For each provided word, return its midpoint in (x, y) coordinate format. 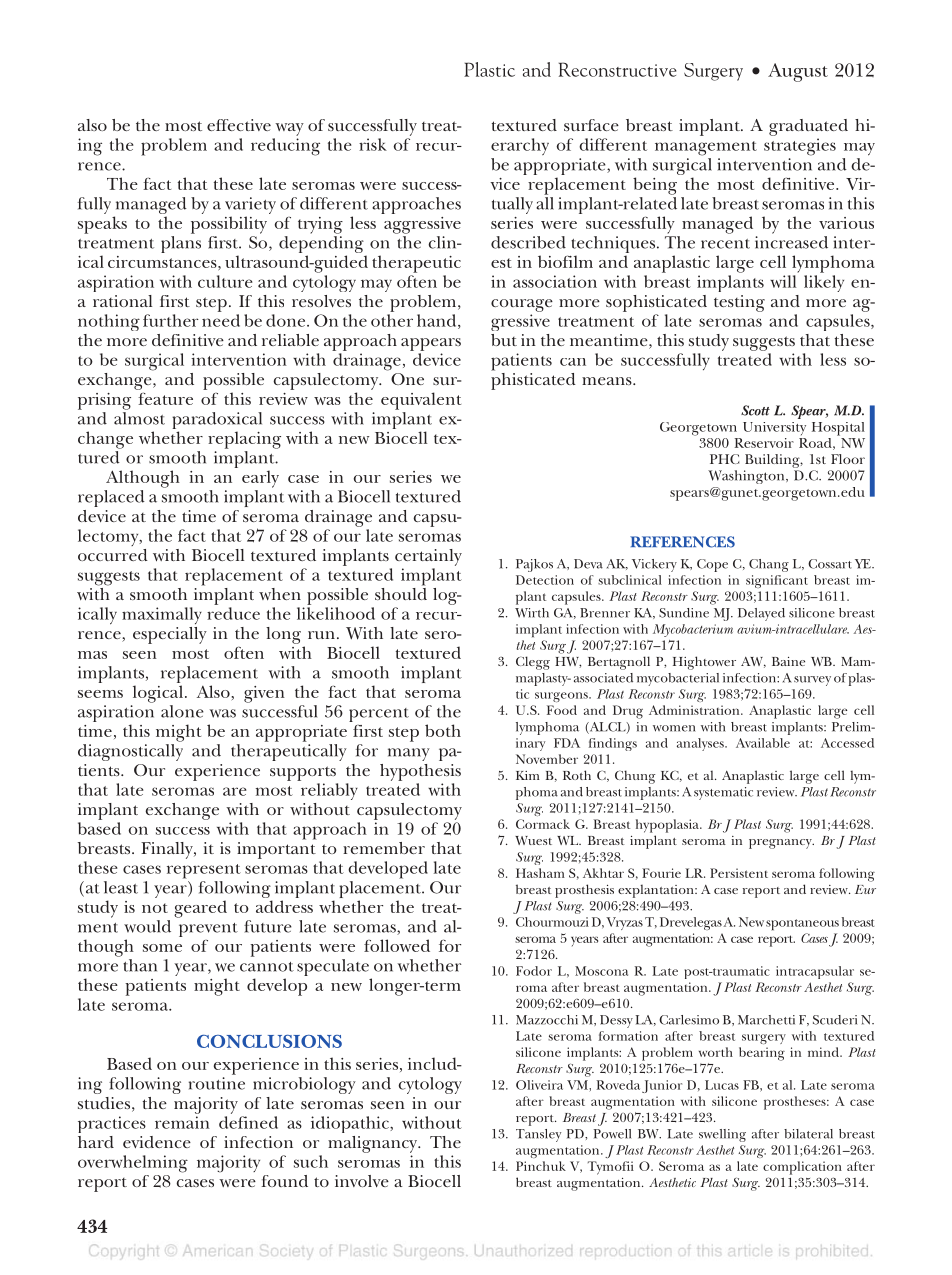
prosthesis (584, 891)
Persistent (739, 873)
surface (591, 125)
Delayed (761, 614)
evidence (157, 1142)
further (171, 320)
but (504, 340)
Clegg (533, 663)
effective (239, 125)
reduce (233, 613)
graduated (808, 127)
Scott (755, 410)
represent (204, 871)
